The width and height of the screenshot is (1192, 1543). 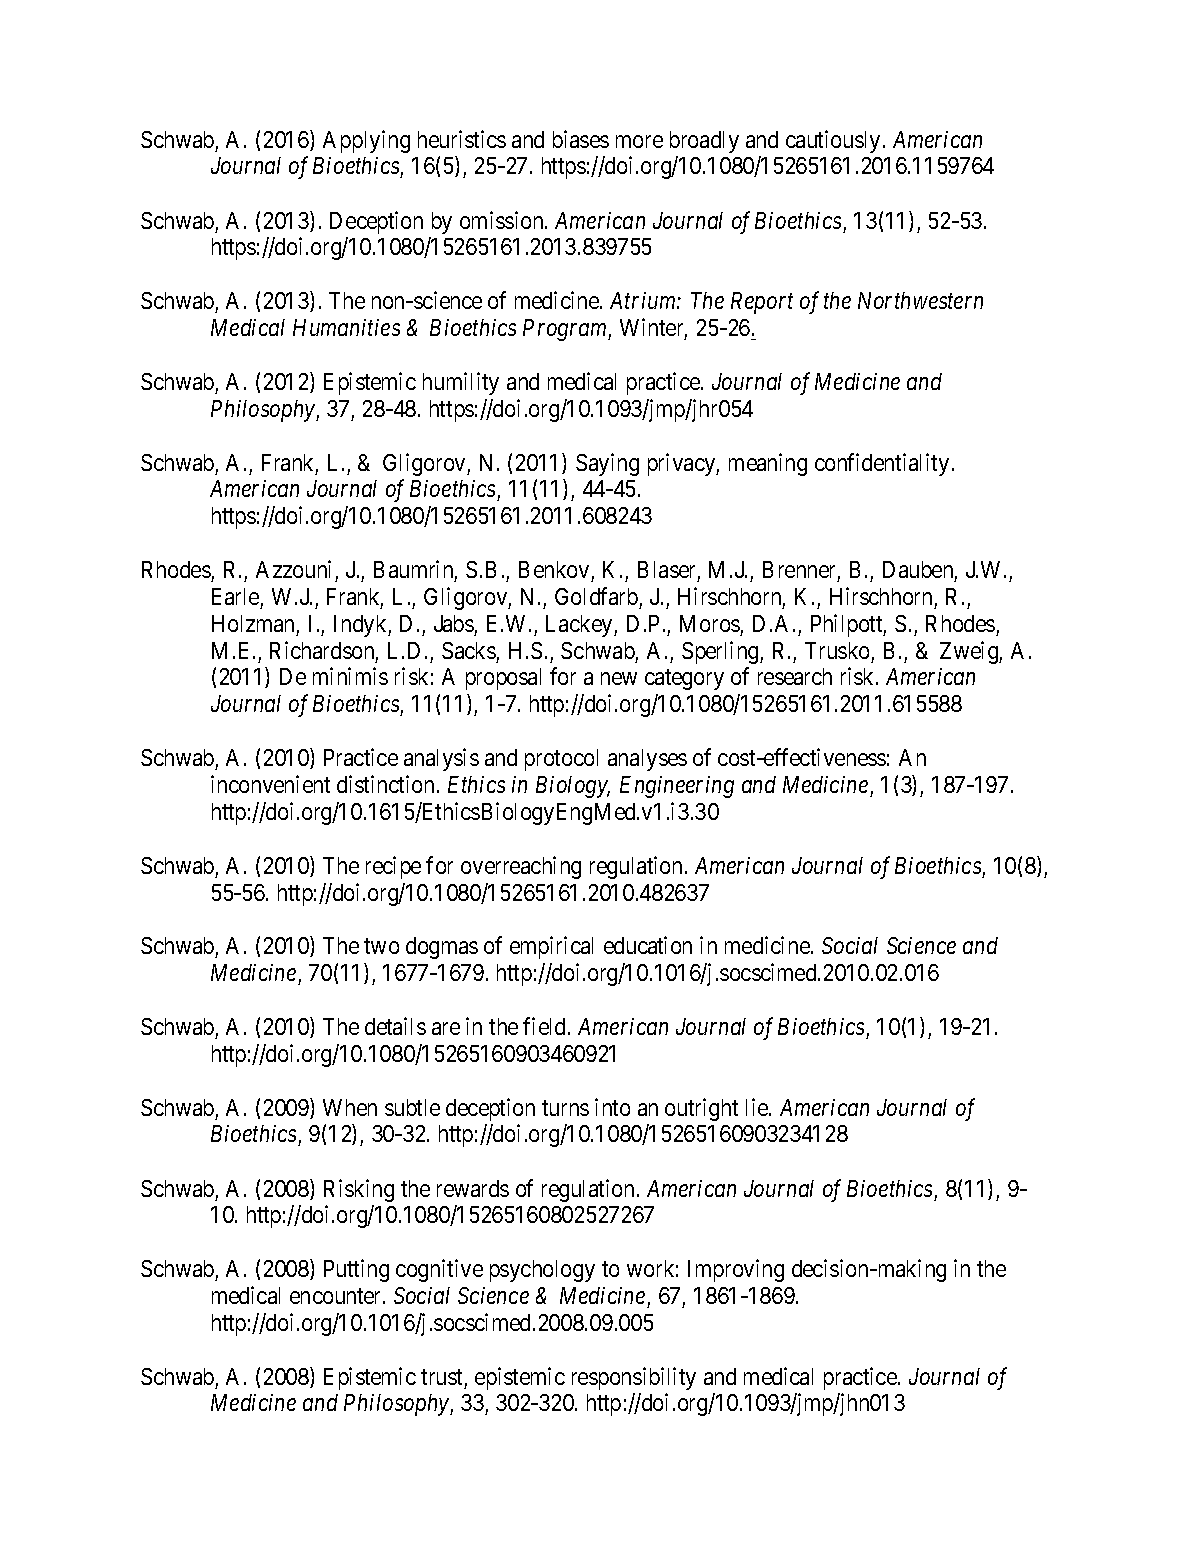 What do you see at coordinates (833, 141) in the screenshot?
I see `cautiously` at bounding box center [833, 141].
